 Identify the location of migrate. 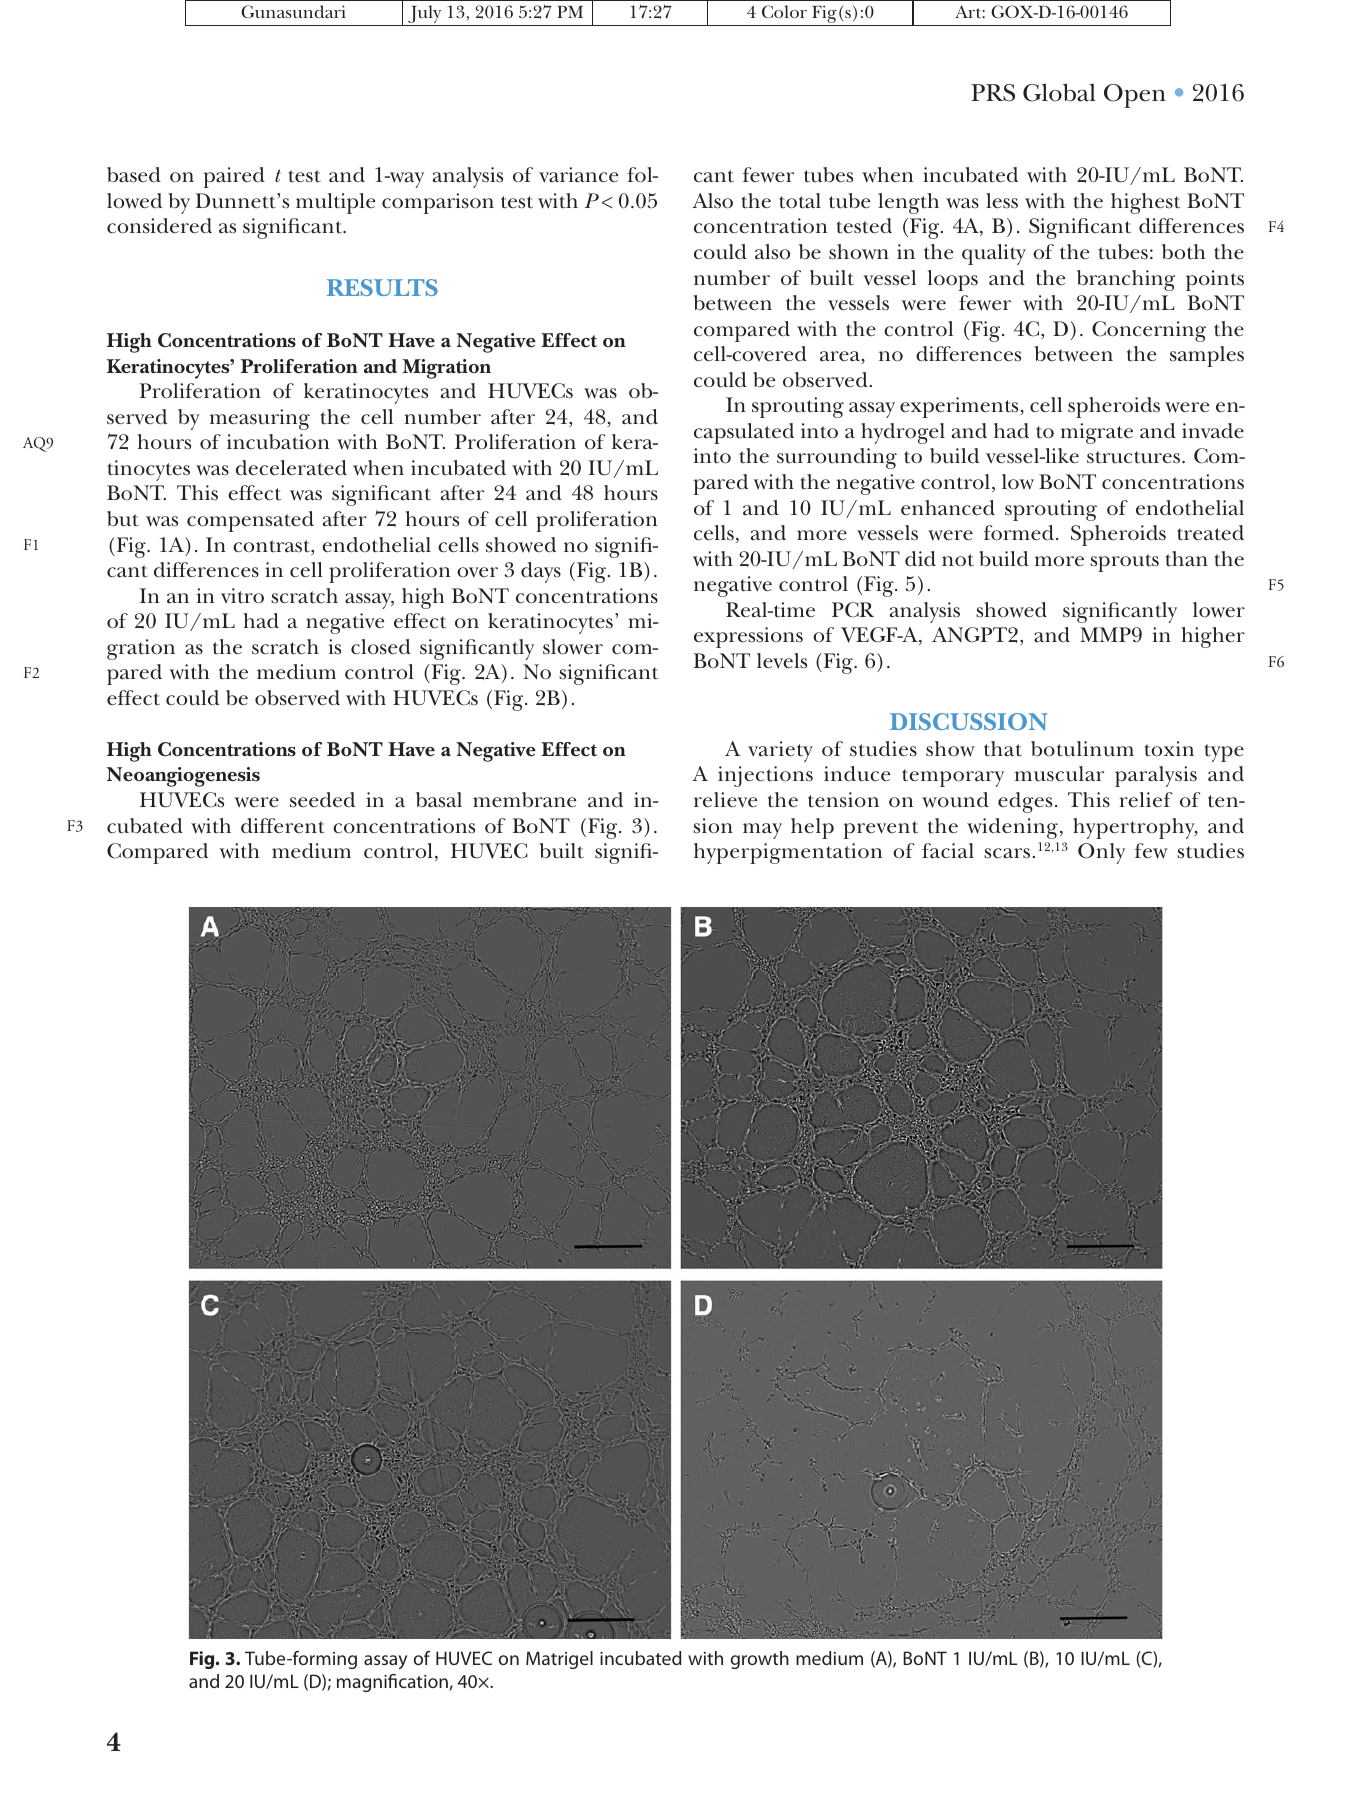
(1097, 433).
